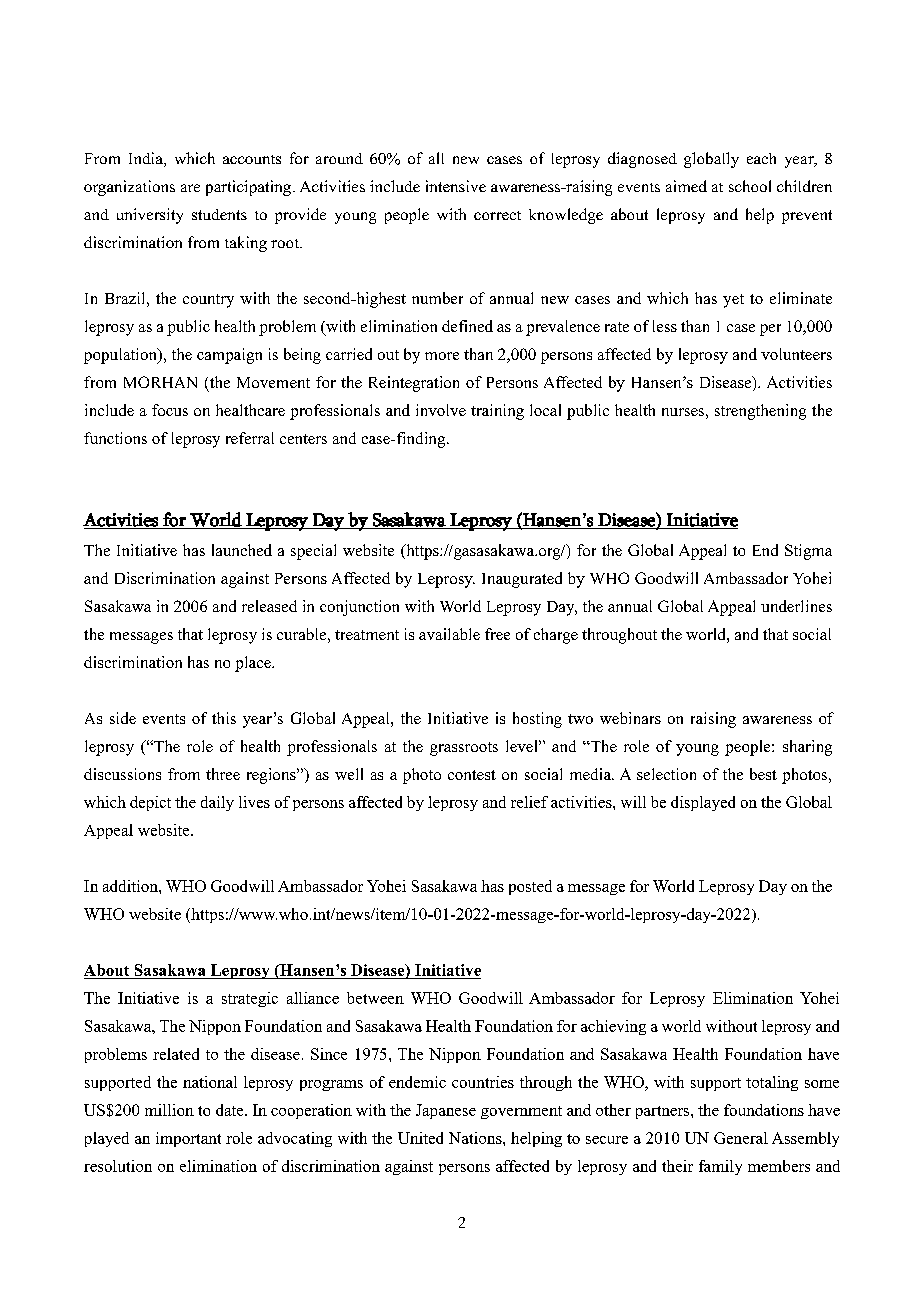  I want to click on important, so click(188, 1139).
